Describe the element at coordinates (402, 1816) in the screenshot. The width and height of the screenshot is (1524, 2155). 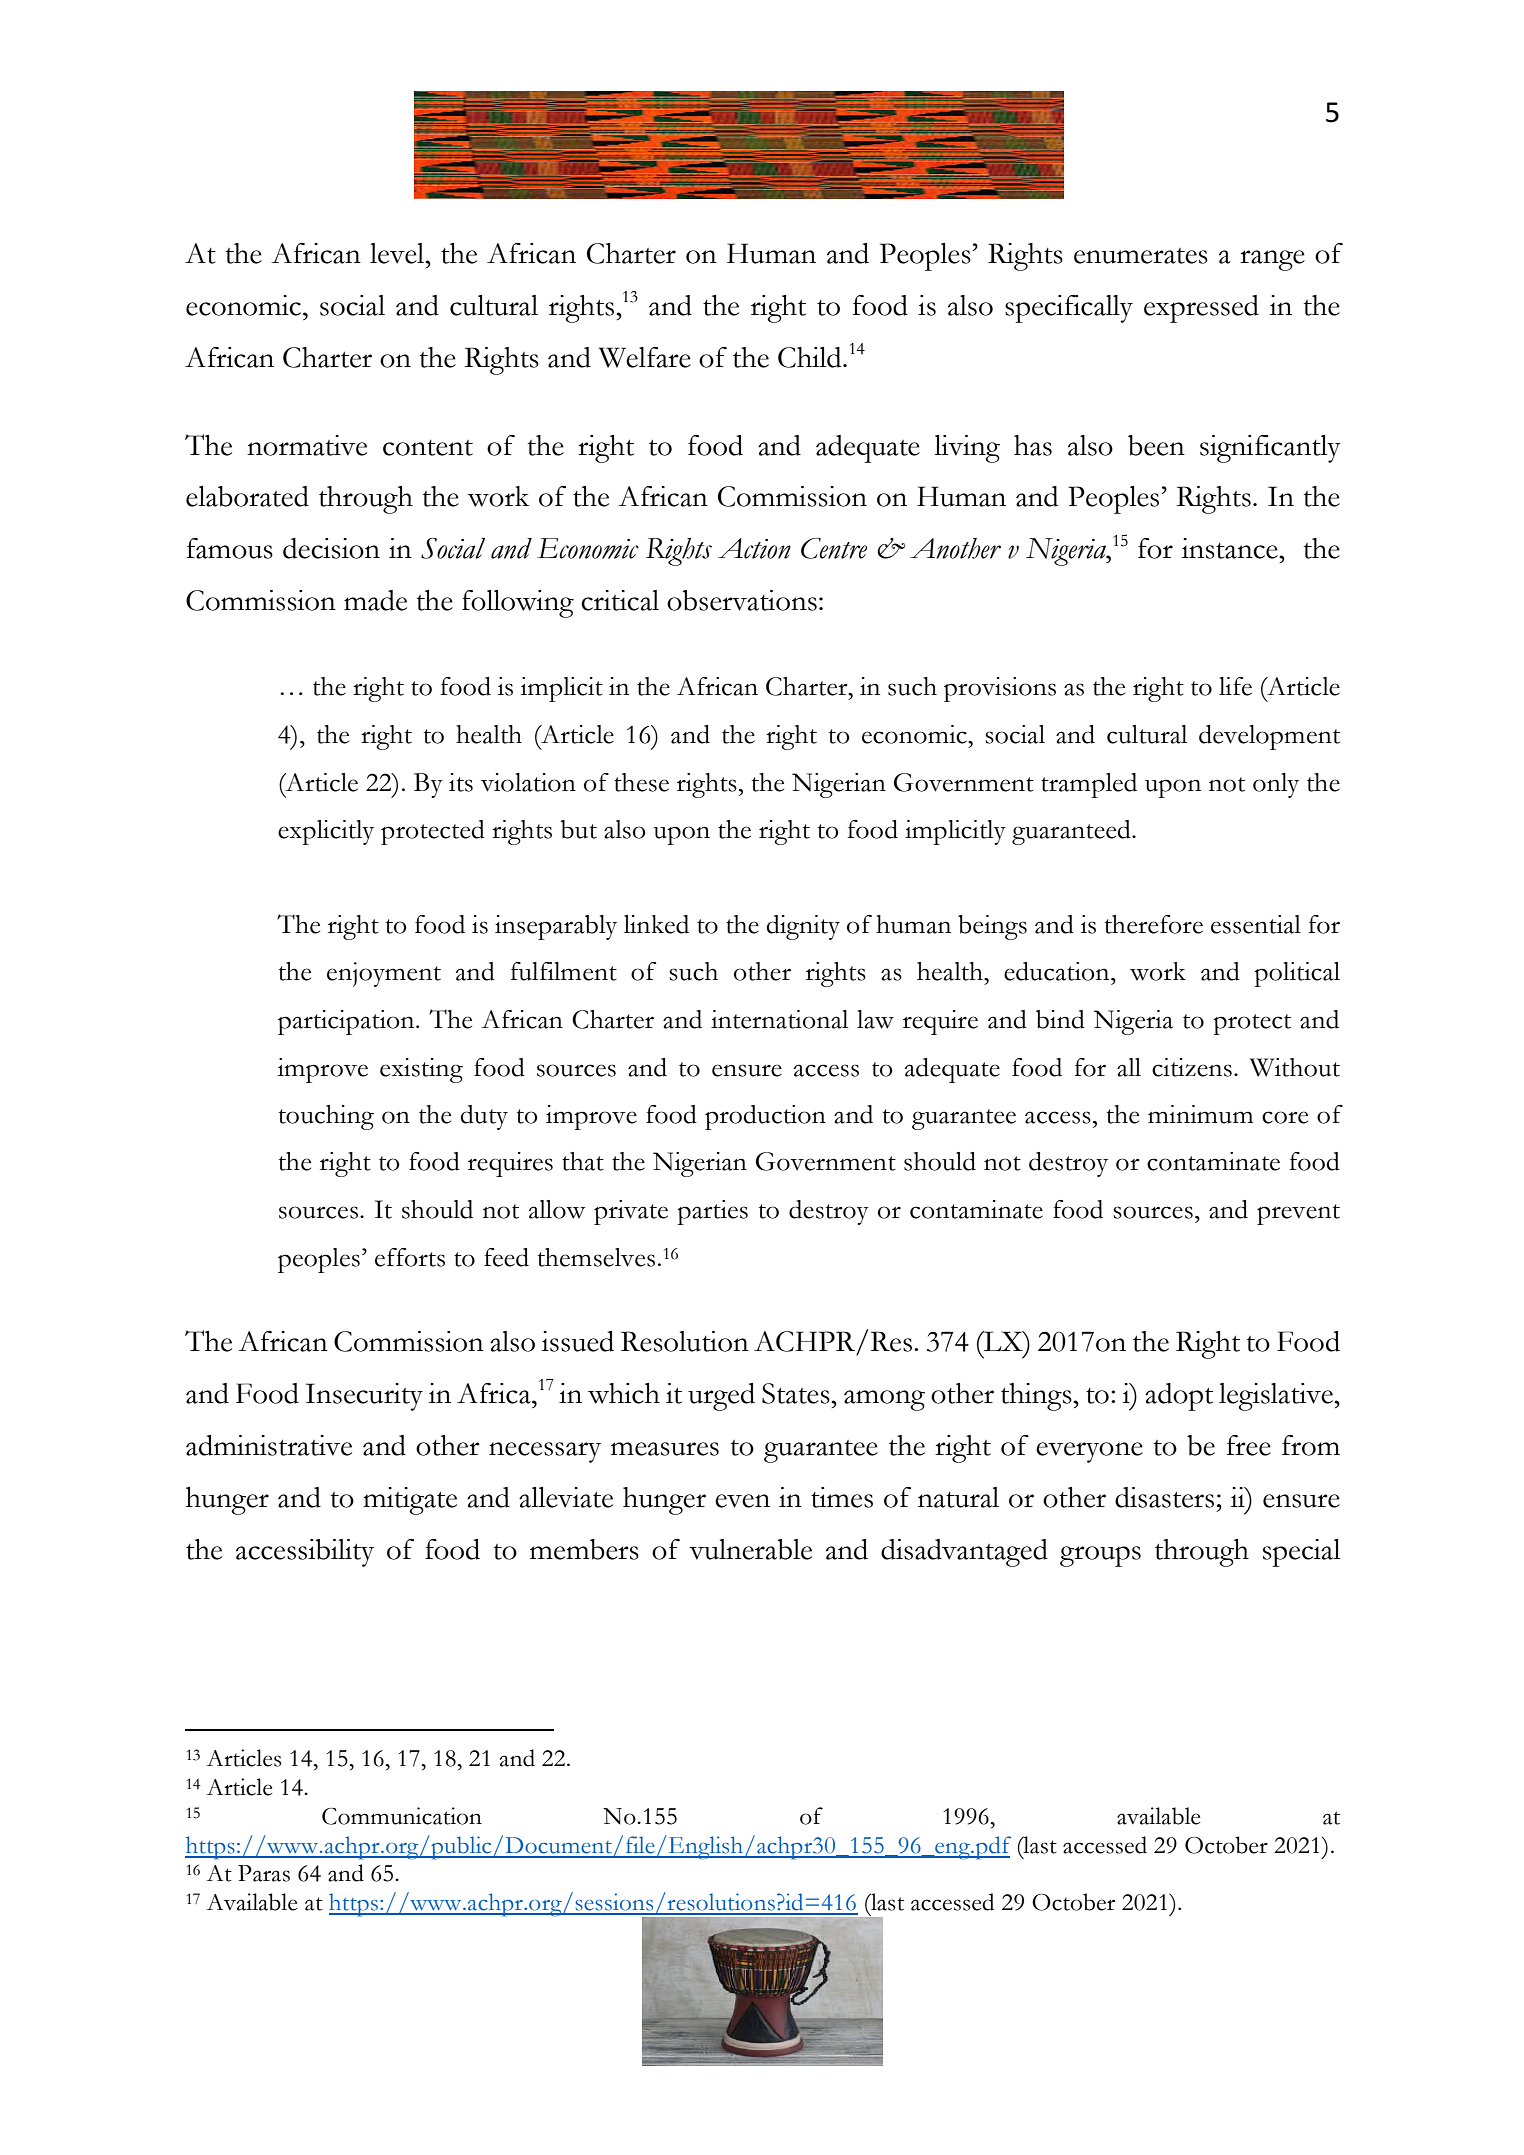
I see `Communication` at that location.
